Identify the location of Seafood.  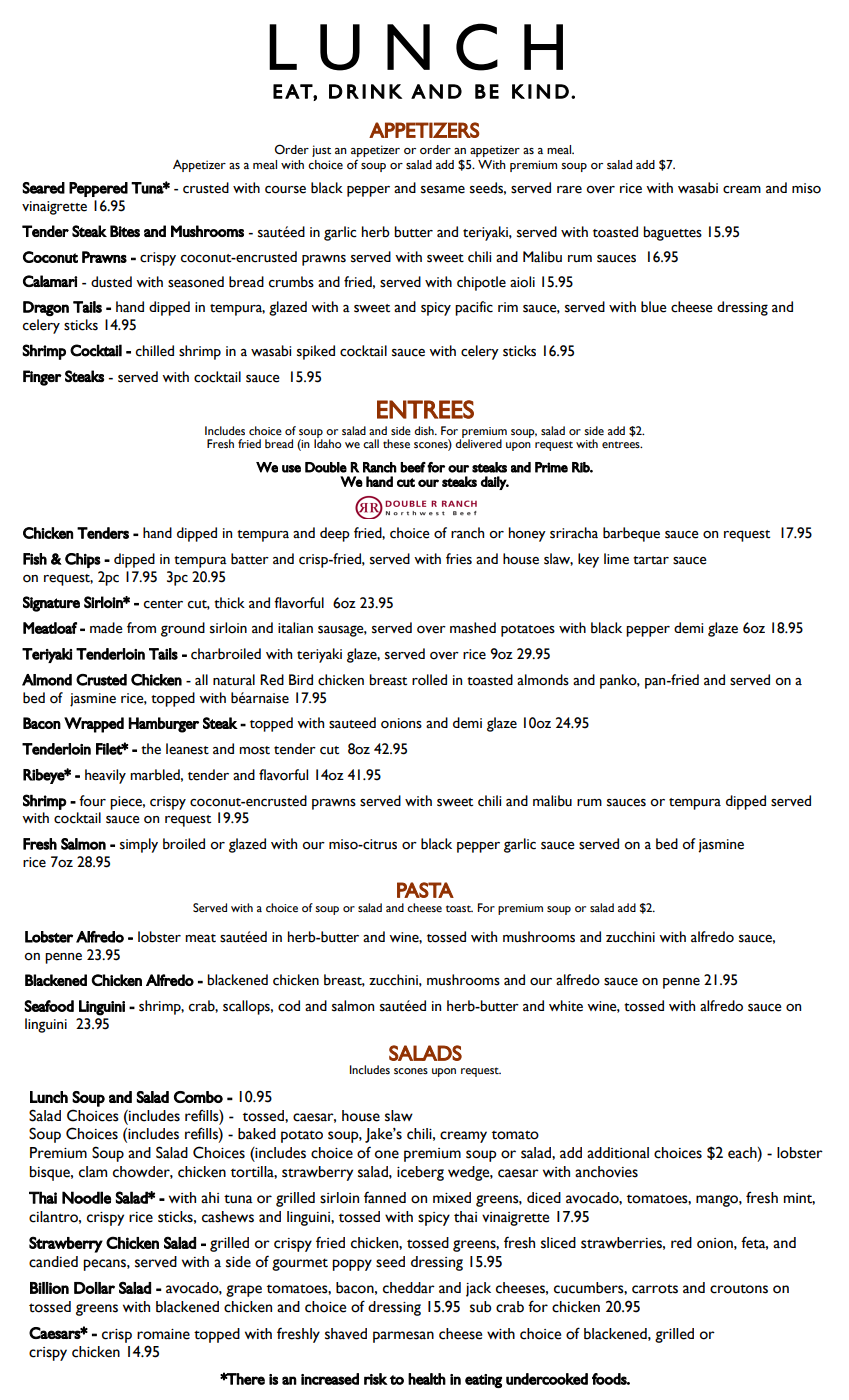
(49, 1006).
